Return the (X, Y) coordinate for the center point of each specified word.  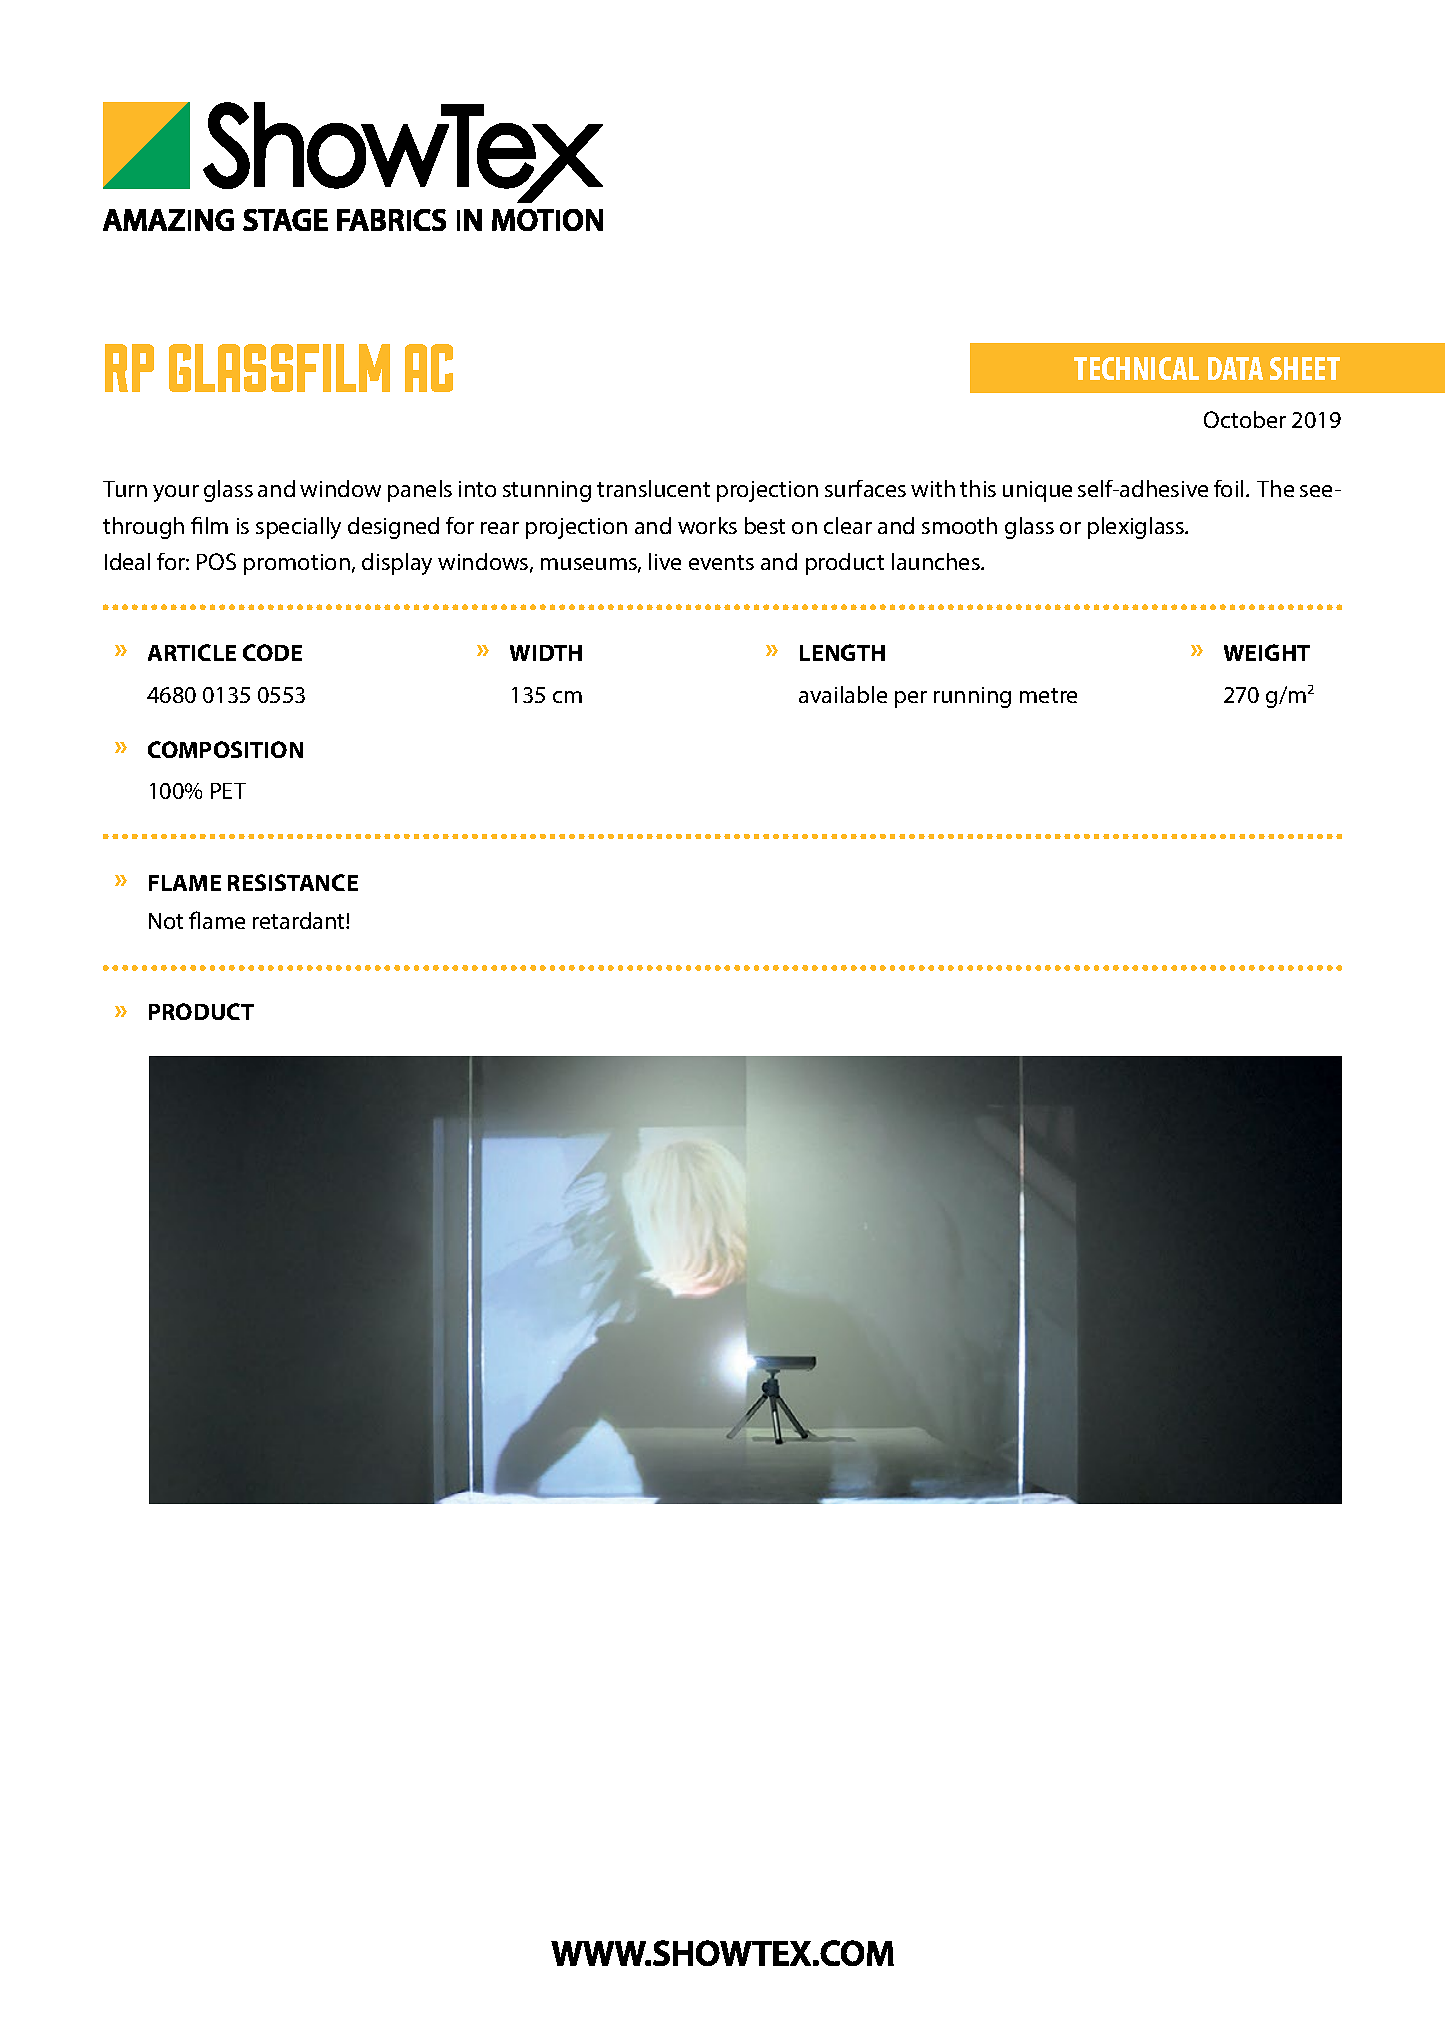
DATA (1235, 368)
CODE (272, 652)
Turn (125, 489)
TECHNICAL (1136, 368)
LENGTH (842, 652)
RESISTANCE (293, 882)
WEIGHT (1267, 652)
